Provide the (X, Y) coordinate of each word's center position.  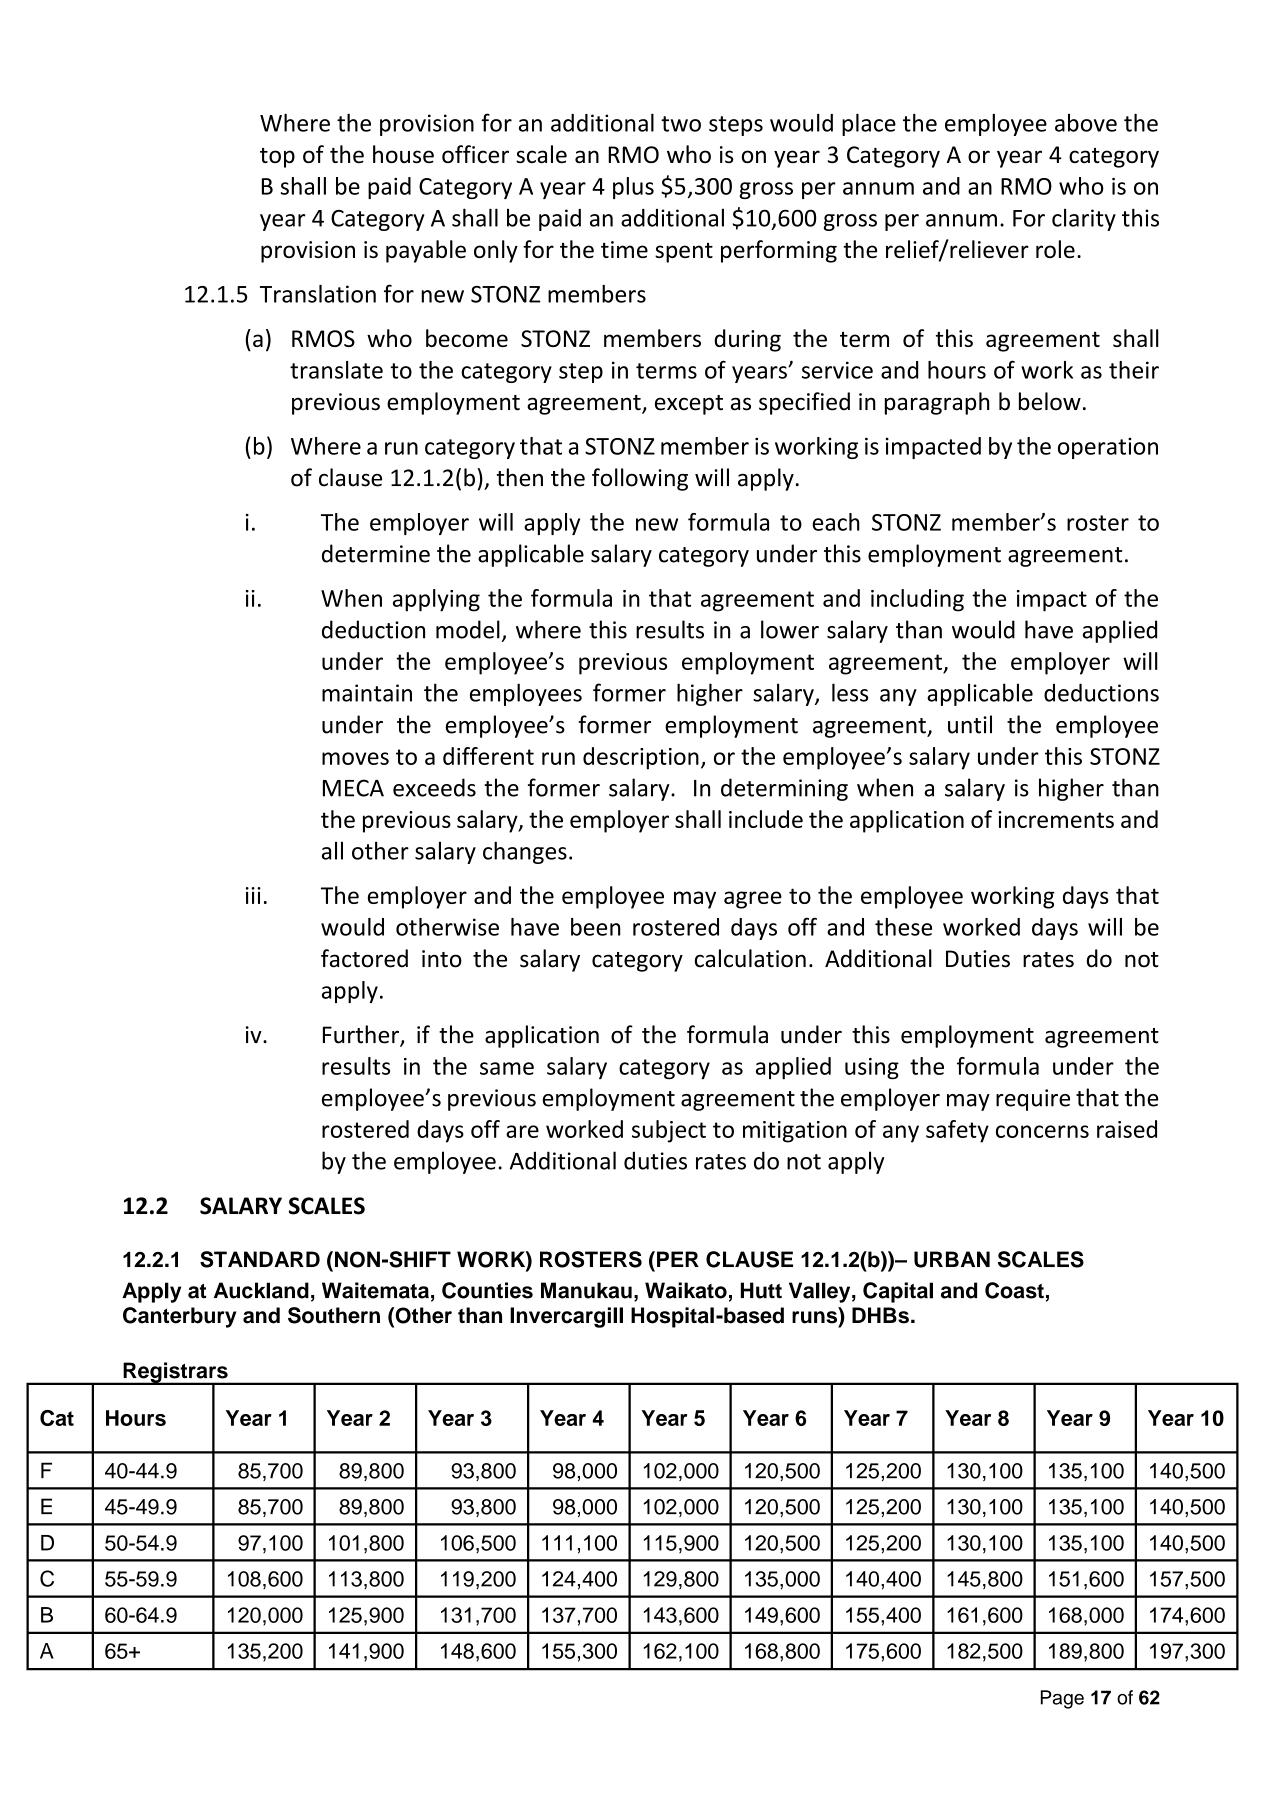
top (277, 158)
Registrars (175, 1373)
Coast (1014, 1290)
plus (633, 188)
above (1086, 123)
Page (1062, 1699)
